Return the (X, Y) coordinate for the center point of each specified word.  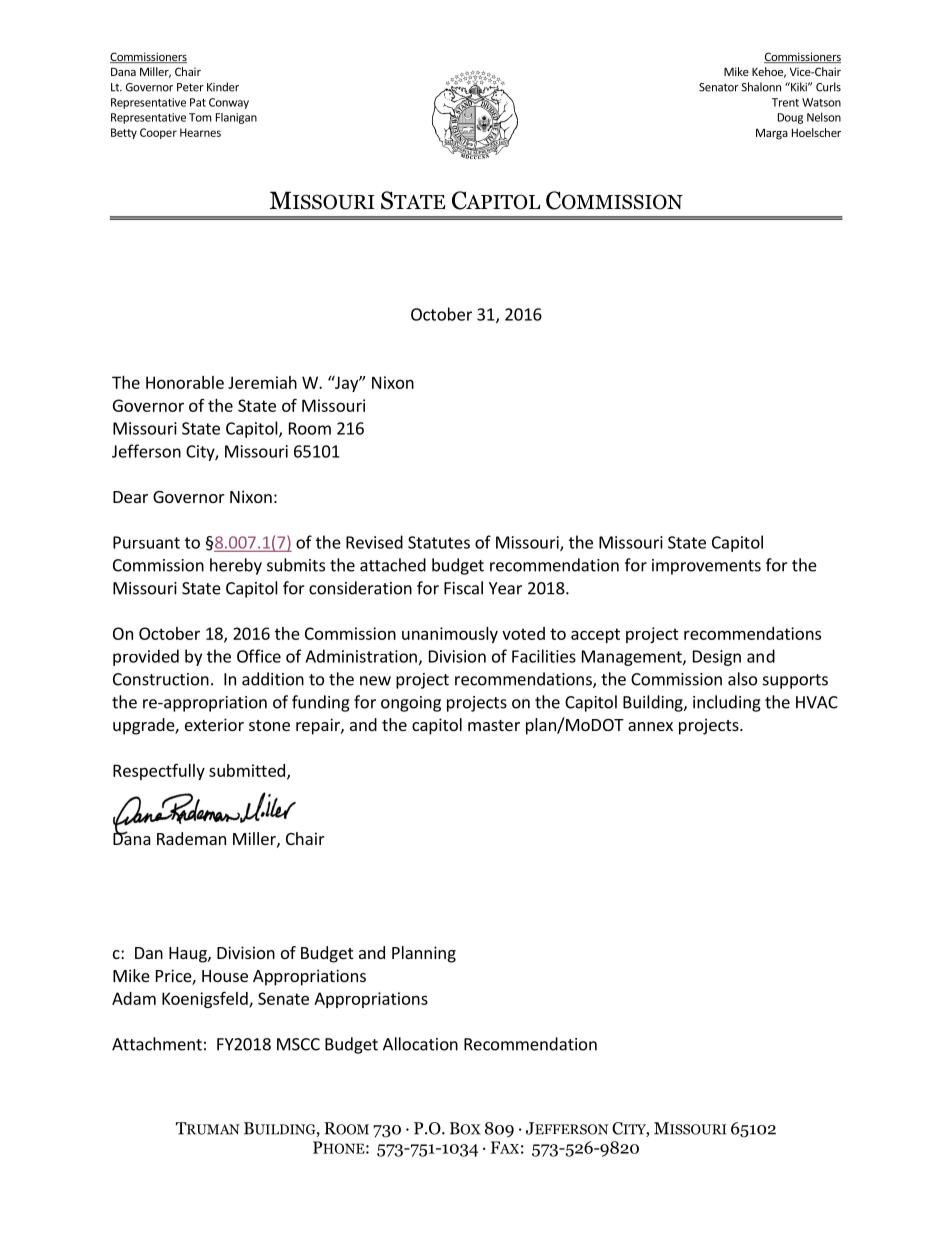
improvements (706, 567)
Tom (200, 117)
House (225, 976)
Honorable (185, 382)
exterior (214, 724)
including (727, 703)
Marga (772, 134)
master (494, 725)
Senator (719, 87)
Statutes (439, 542)
